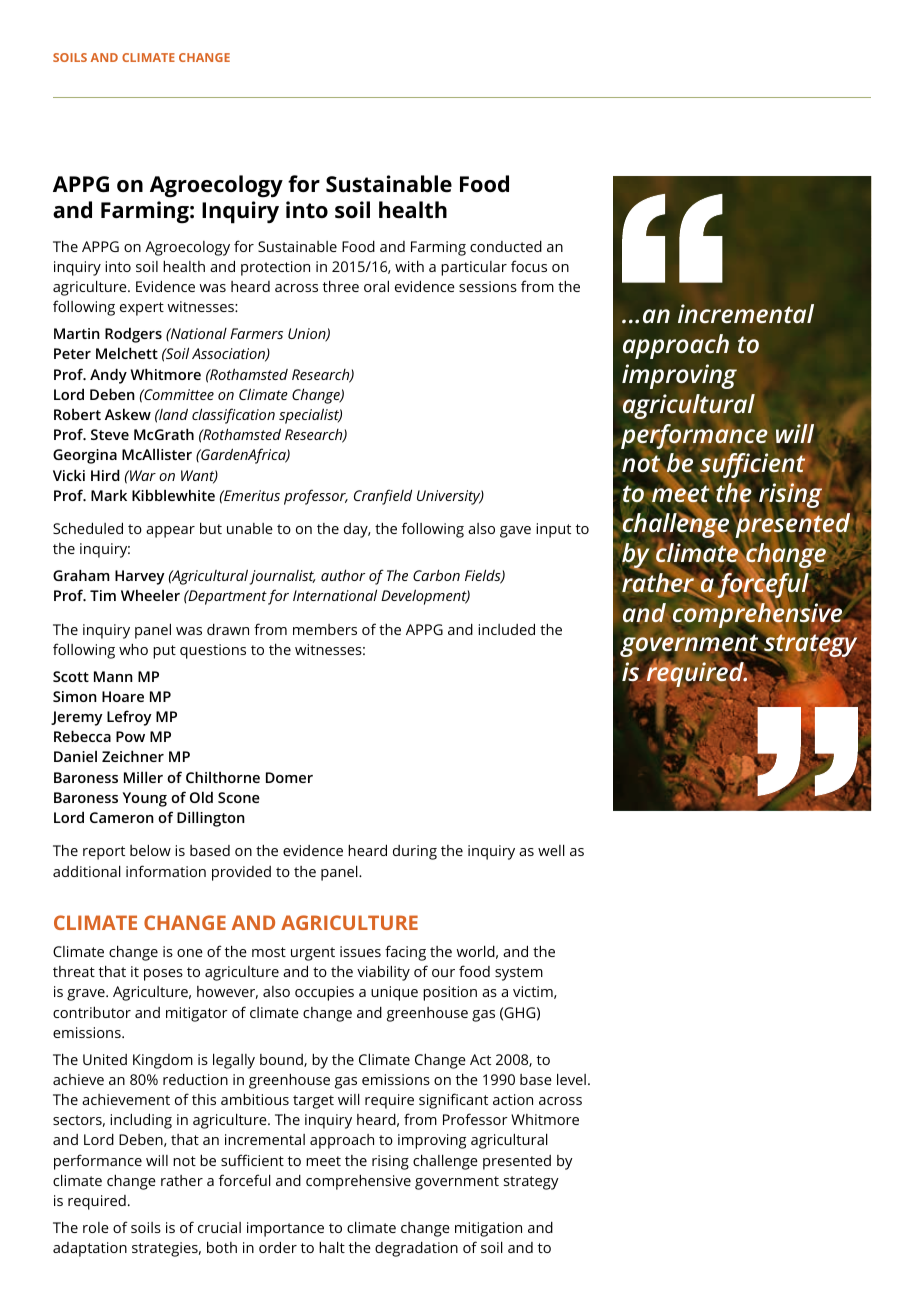 The height and width of the page is (1308, 924). I want to click on United, so click(105, 1059).
